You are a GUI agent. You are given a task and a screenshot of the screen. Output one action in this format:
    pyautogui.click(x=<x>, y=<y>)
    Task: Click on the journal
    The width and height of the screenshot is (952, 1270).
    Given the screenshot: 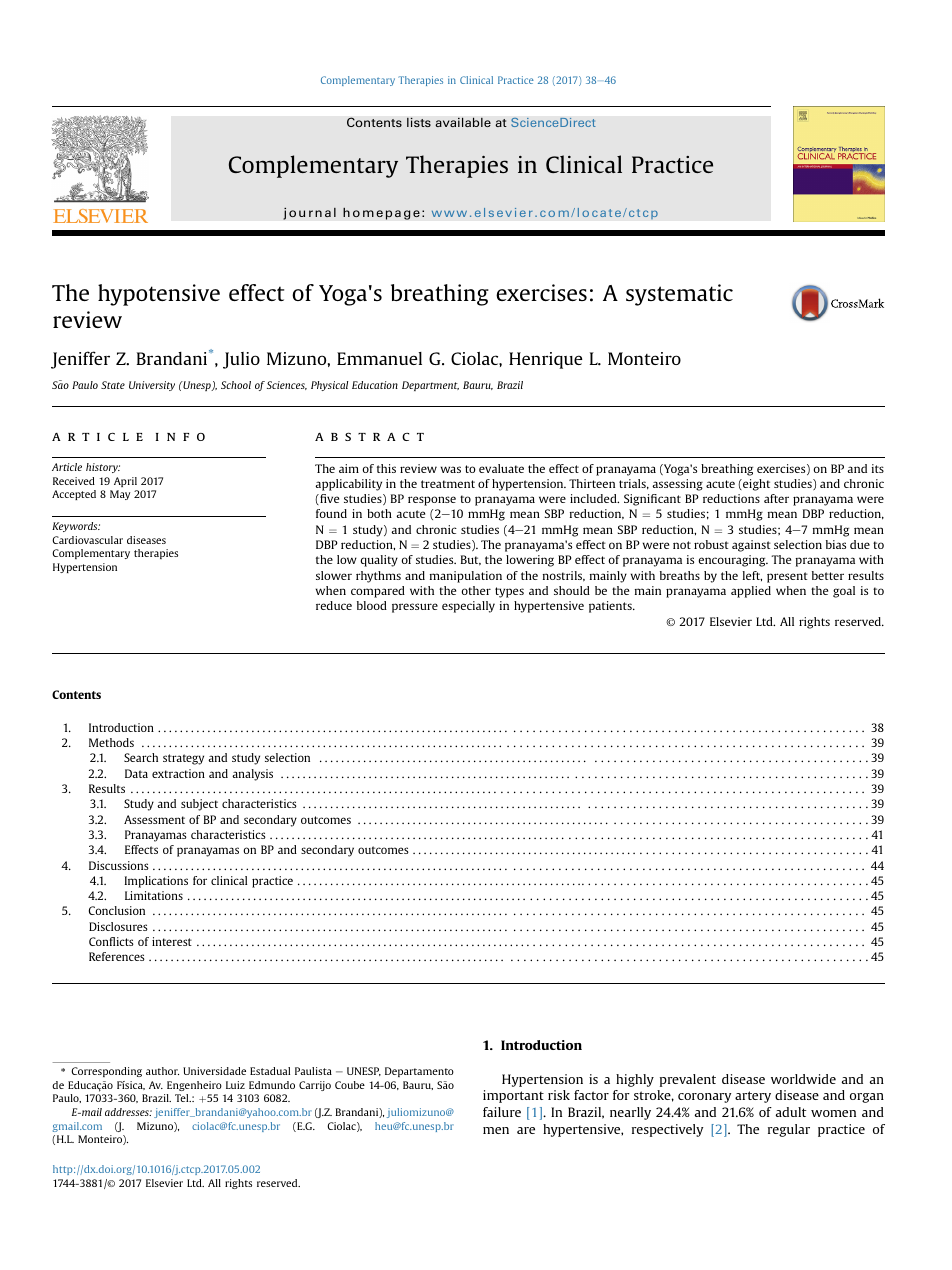 What is the action you would take?
    pyautogui.click(x=309, y=213)
